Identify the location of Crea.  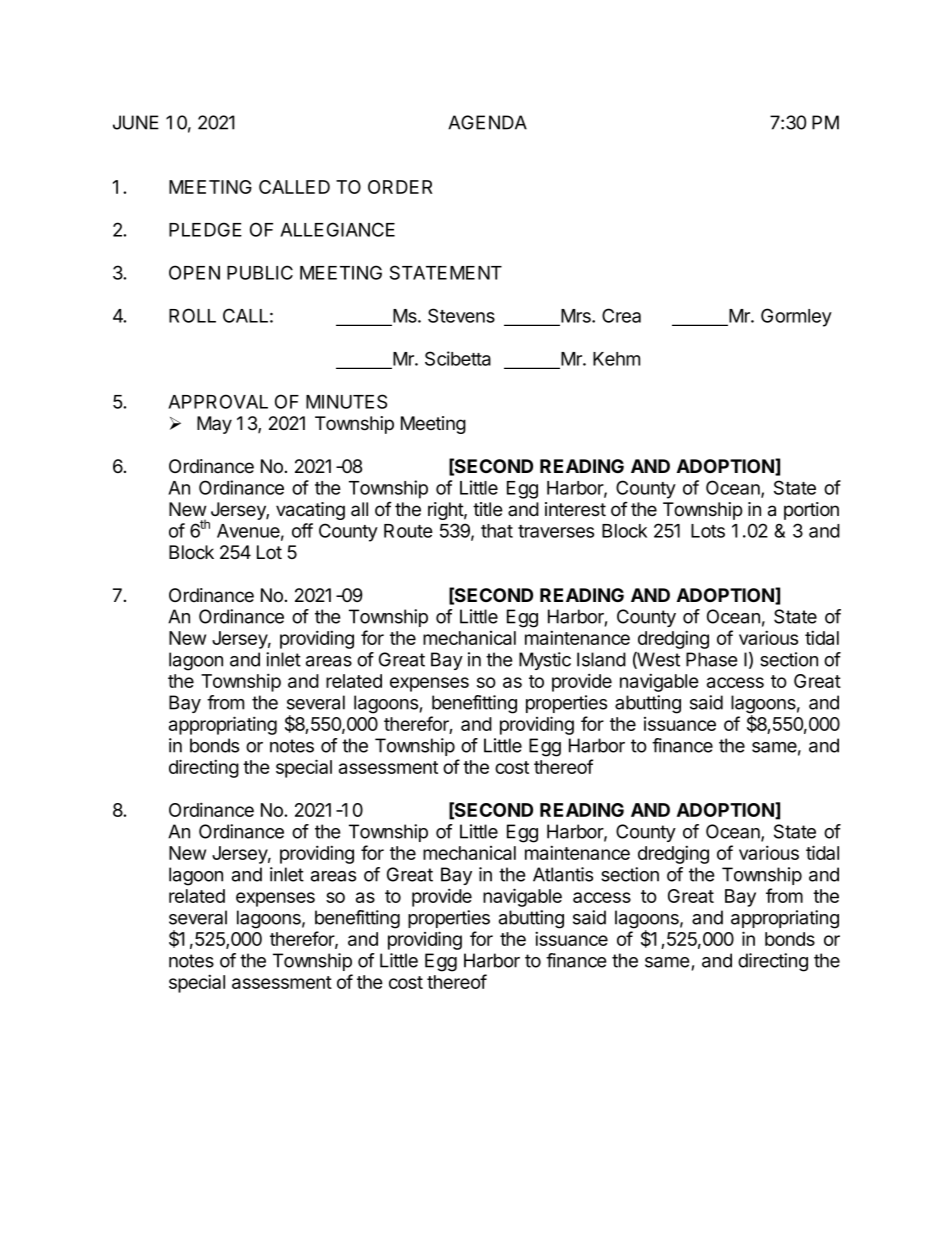
(621, 315).
